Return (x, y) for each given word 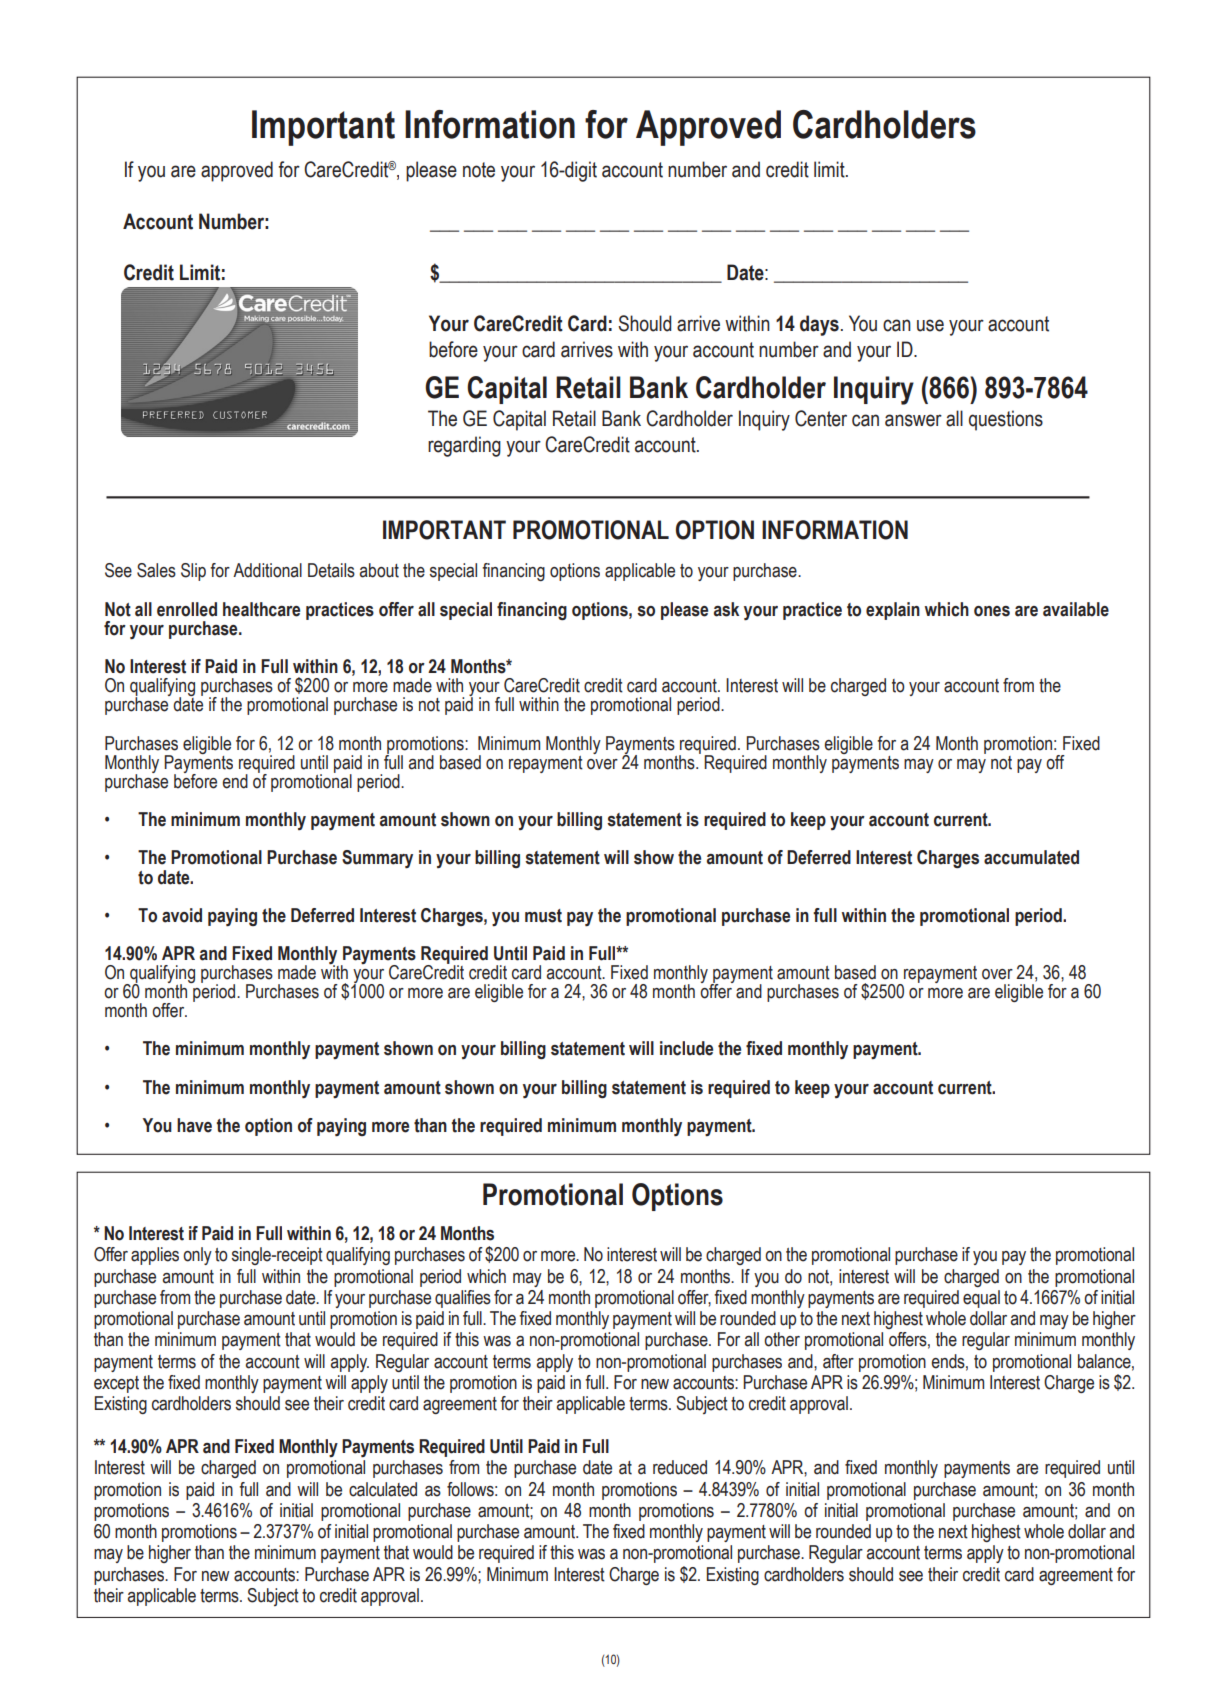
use (930, 325)
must (543, 916)
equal (981, 1299)
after (838, 1361)
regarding (464, 446)
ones (992, 611)
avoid (182, 915)
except (116, 1384)
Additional (267, 570)
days (819, 325)
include (686, 1048)
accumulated (1031, 857)
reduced (680, 1467)
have (194, 1125)
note (479, 170)
